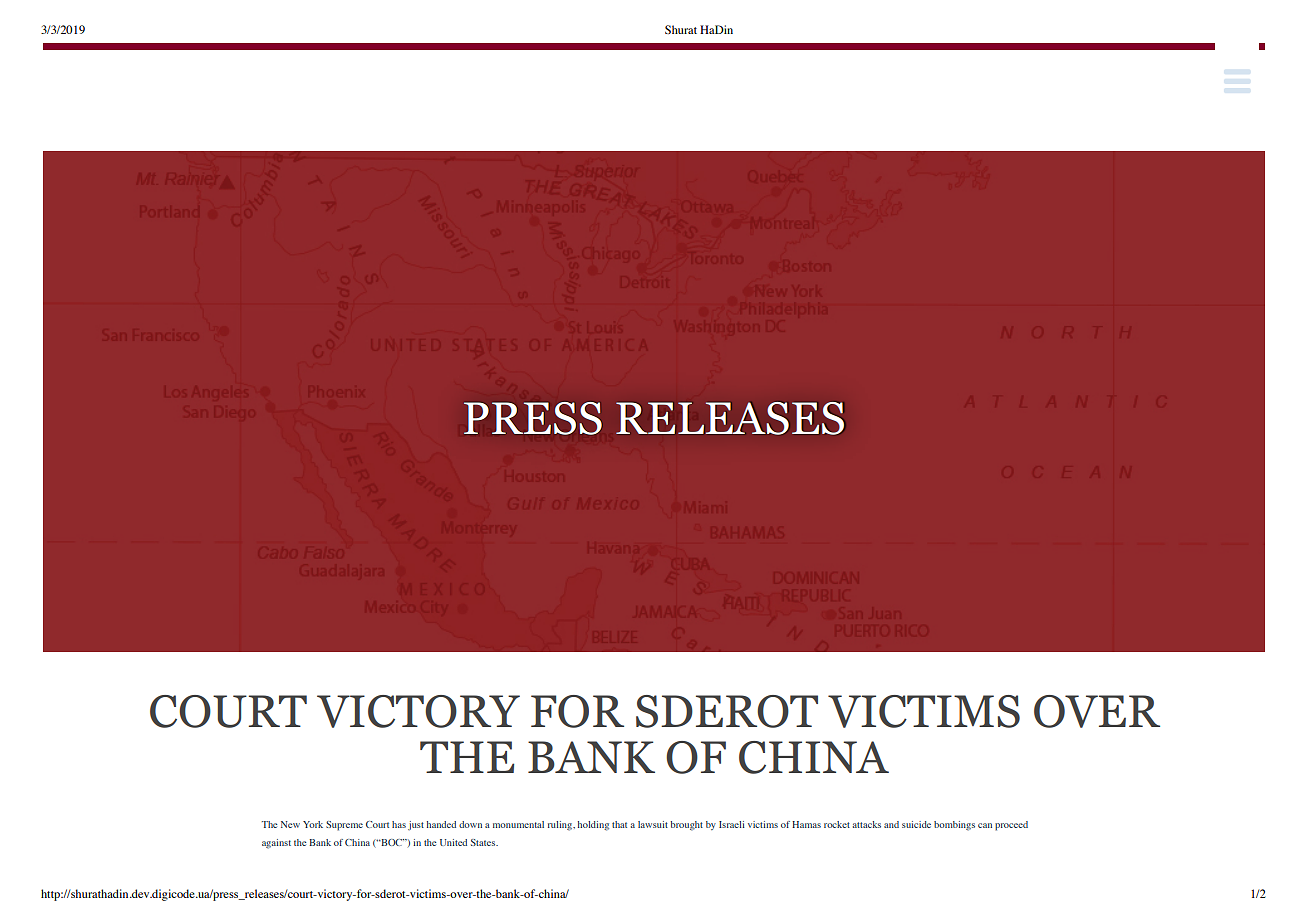 Image resolution: width=1307 pixels, height=924 pixels. What do you see at coordinates (399, 824) in the screenshot?
I see `has` at bounding box center [399, 824].
